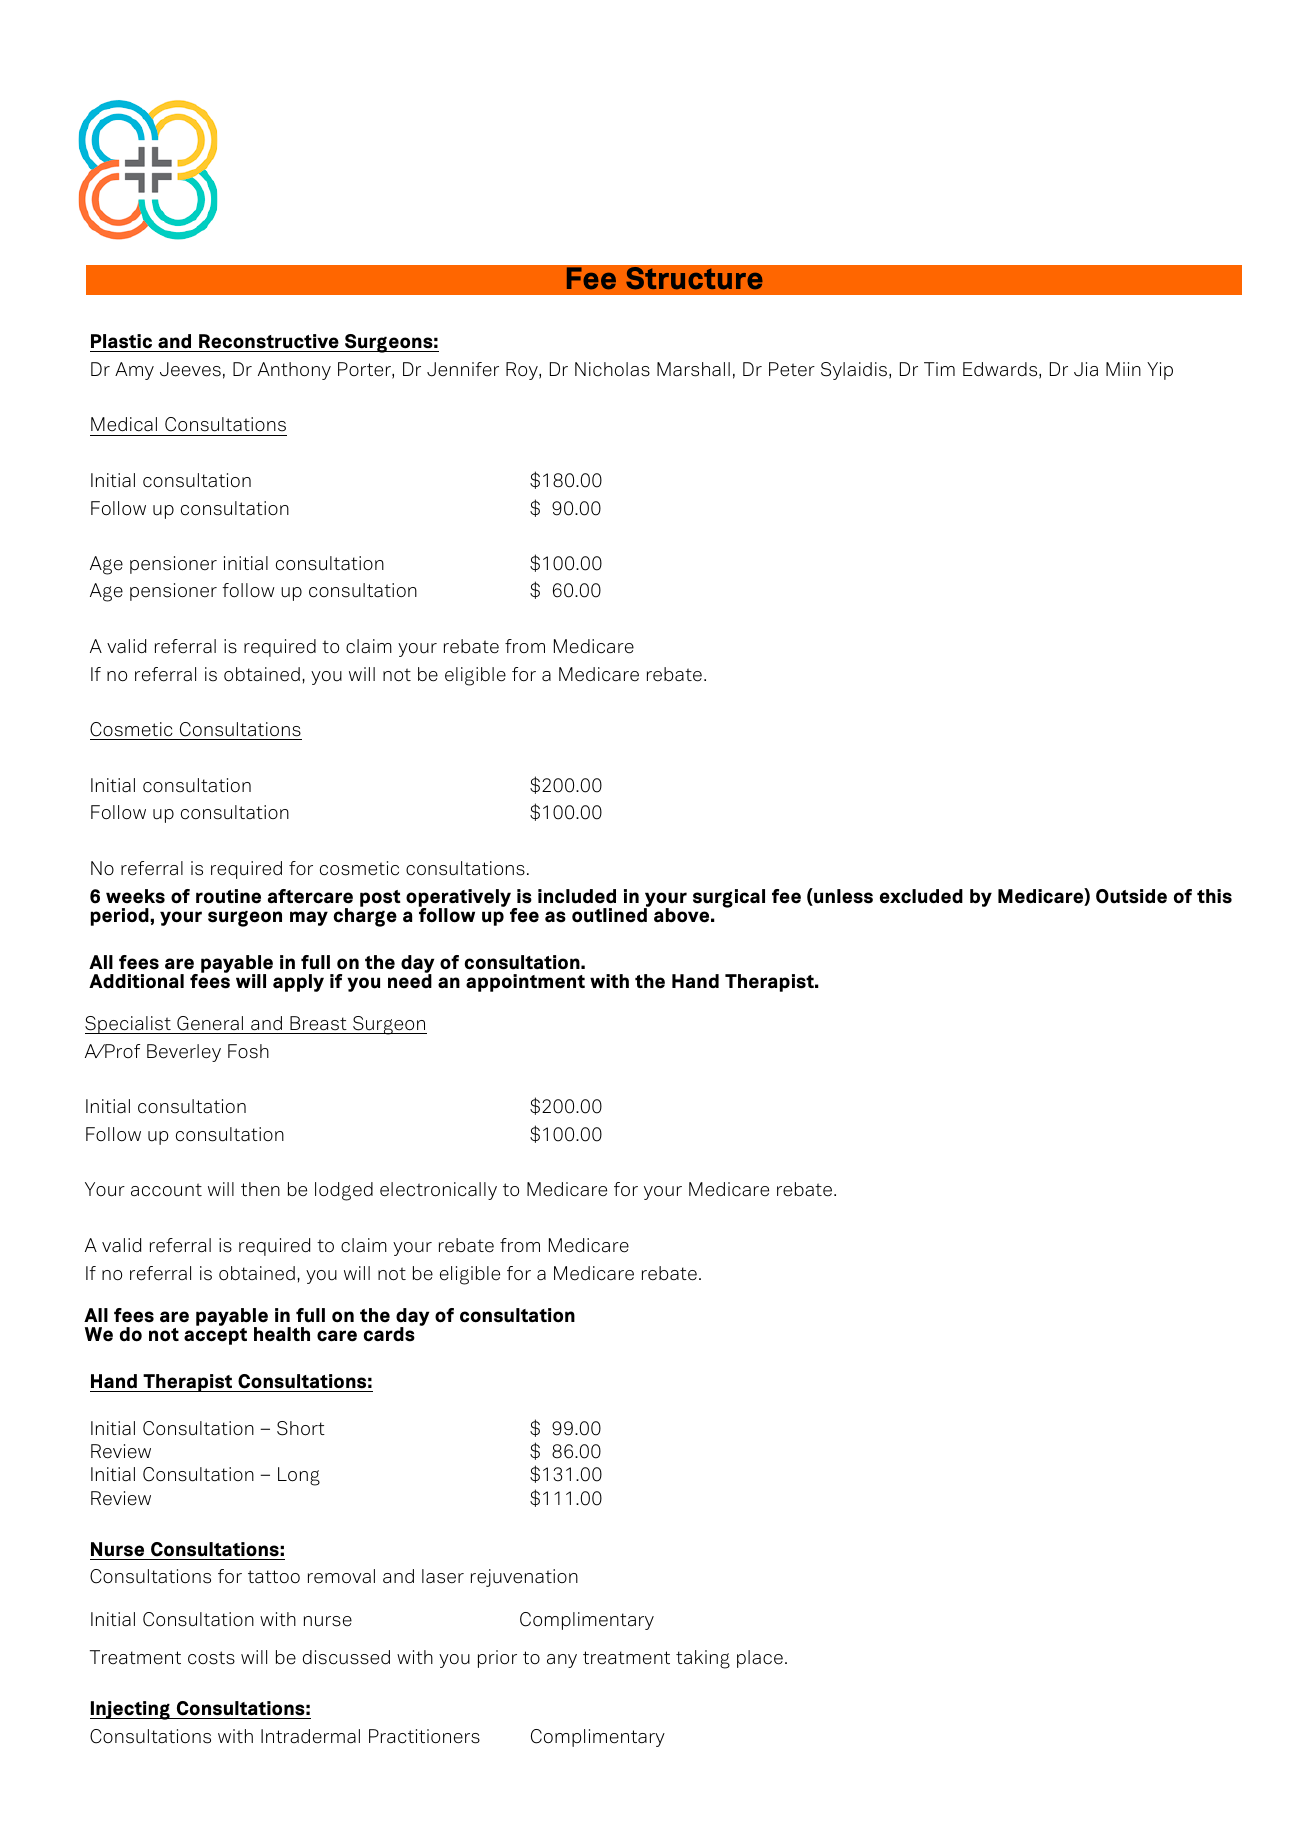 The height and width of the screenshot is (1837, 1298). Describe the element at coordinates (729, 898) in the screenshot. I see `surgical` at that location.
